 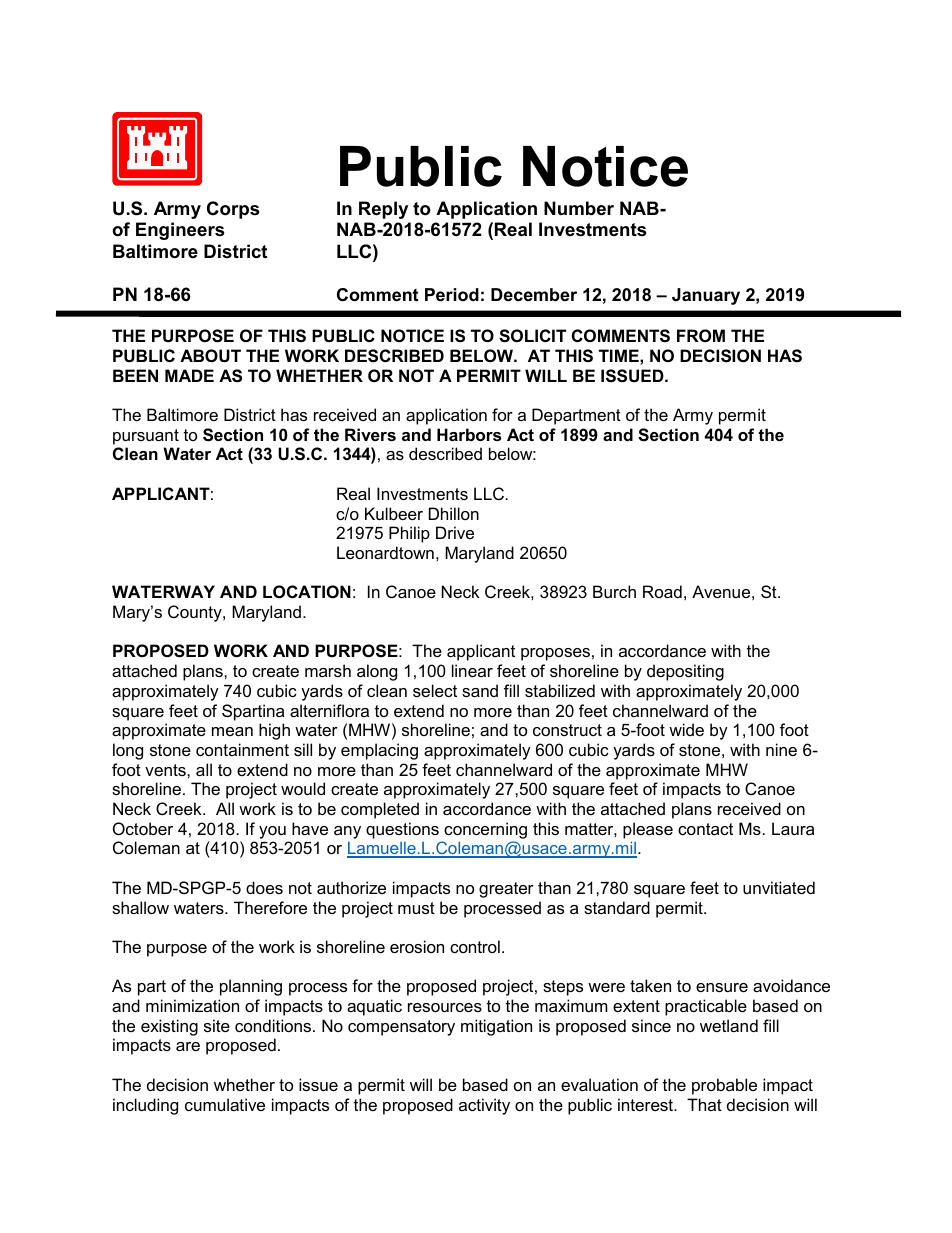 What do you see at coordinates (485, 830) in the screenshot?
I see `concerning` at bounding box center [485, 830].
